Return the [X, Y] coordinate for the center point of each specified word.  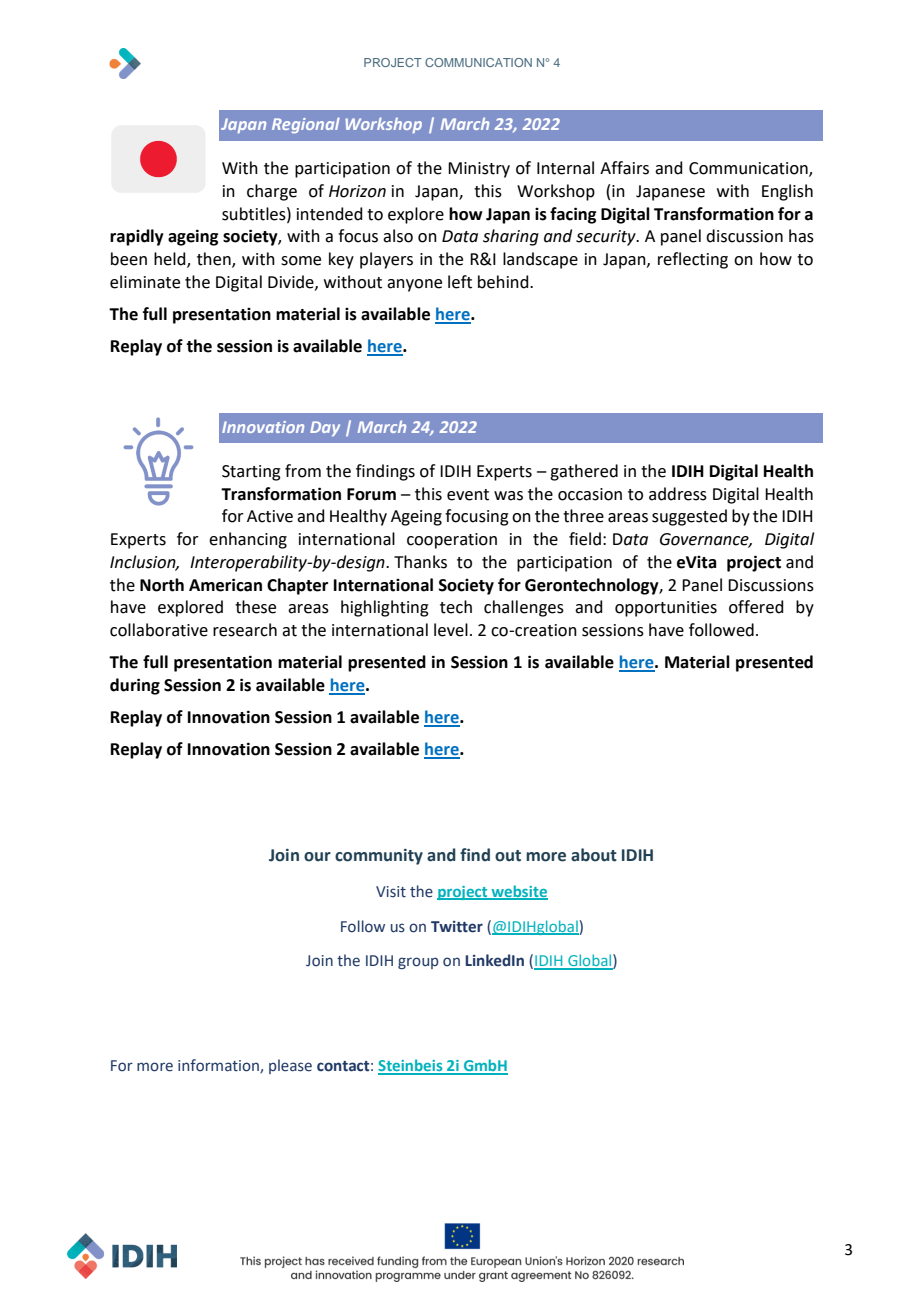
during [135, 686]
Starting [251, 473]
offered [756, 607]
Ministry [479, 170]
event [468, 495]
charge [272, 192]
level [451, 630]
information [219, 1066]
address [678, 494]
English [787, 192]
